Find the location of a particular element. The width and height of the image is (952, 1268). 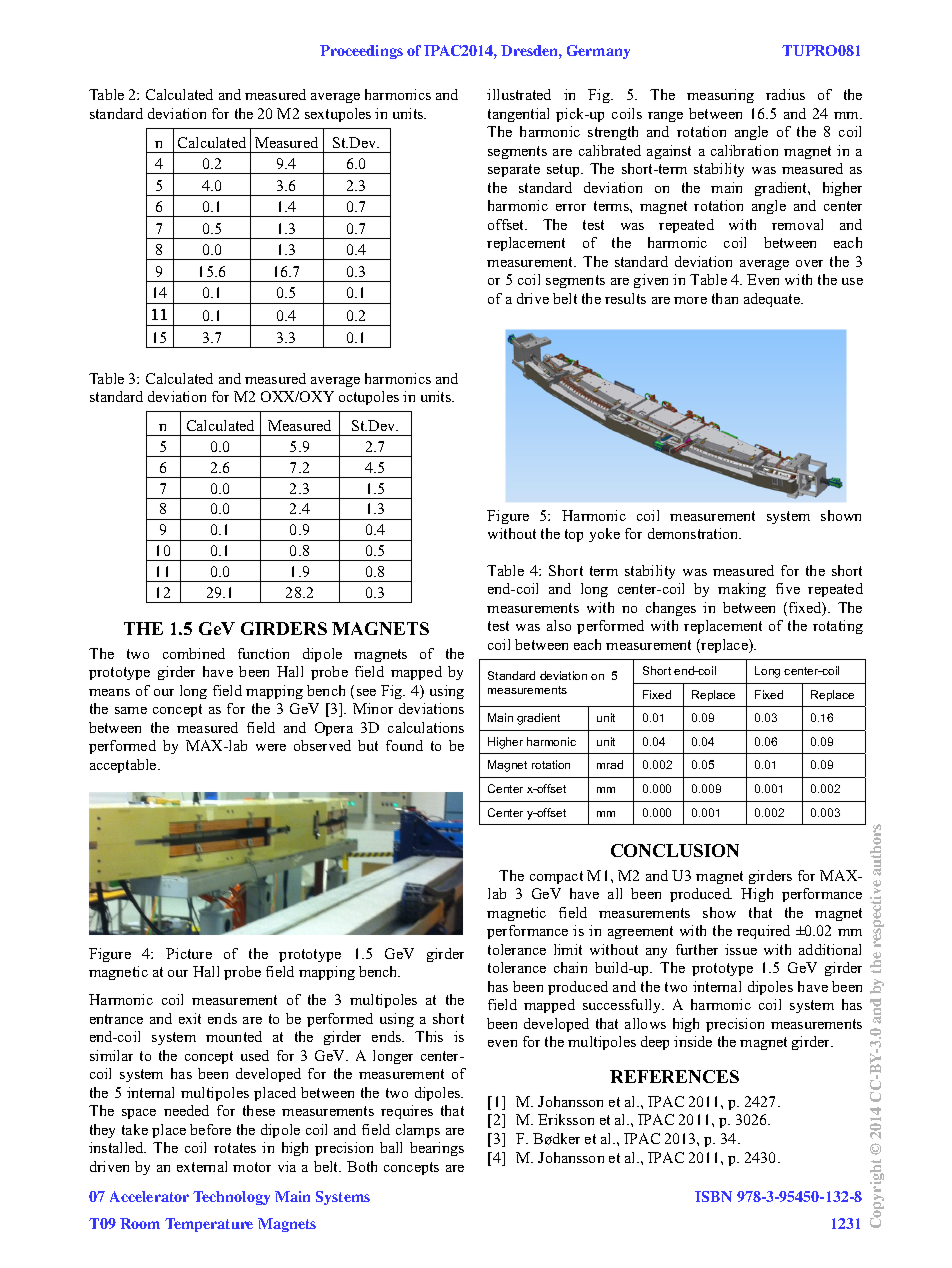

illustrated is located at coordinates (519, 94).
